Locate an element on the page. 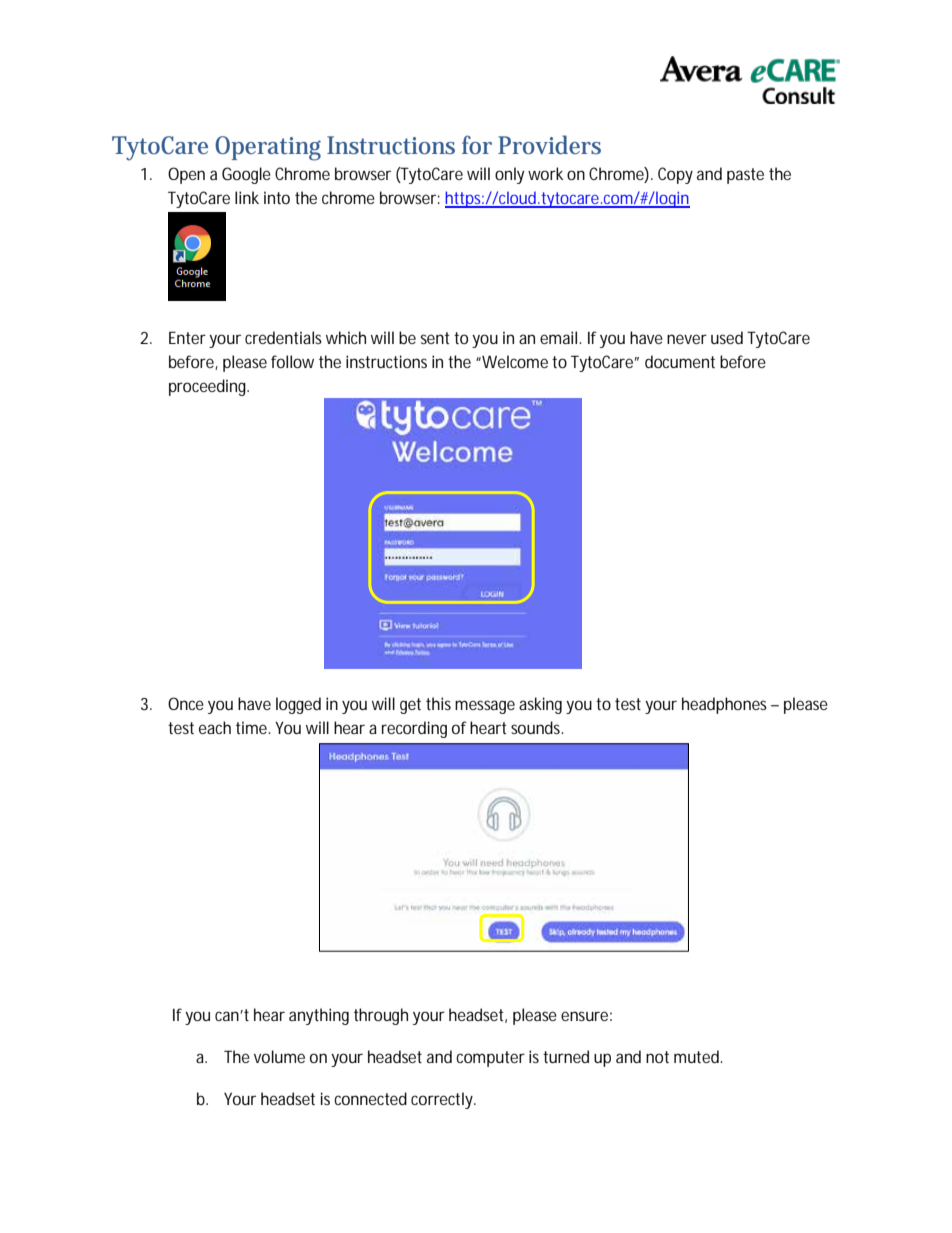 The height and width of the image is (1233, 952). this is located at coordinates (438, 703).
